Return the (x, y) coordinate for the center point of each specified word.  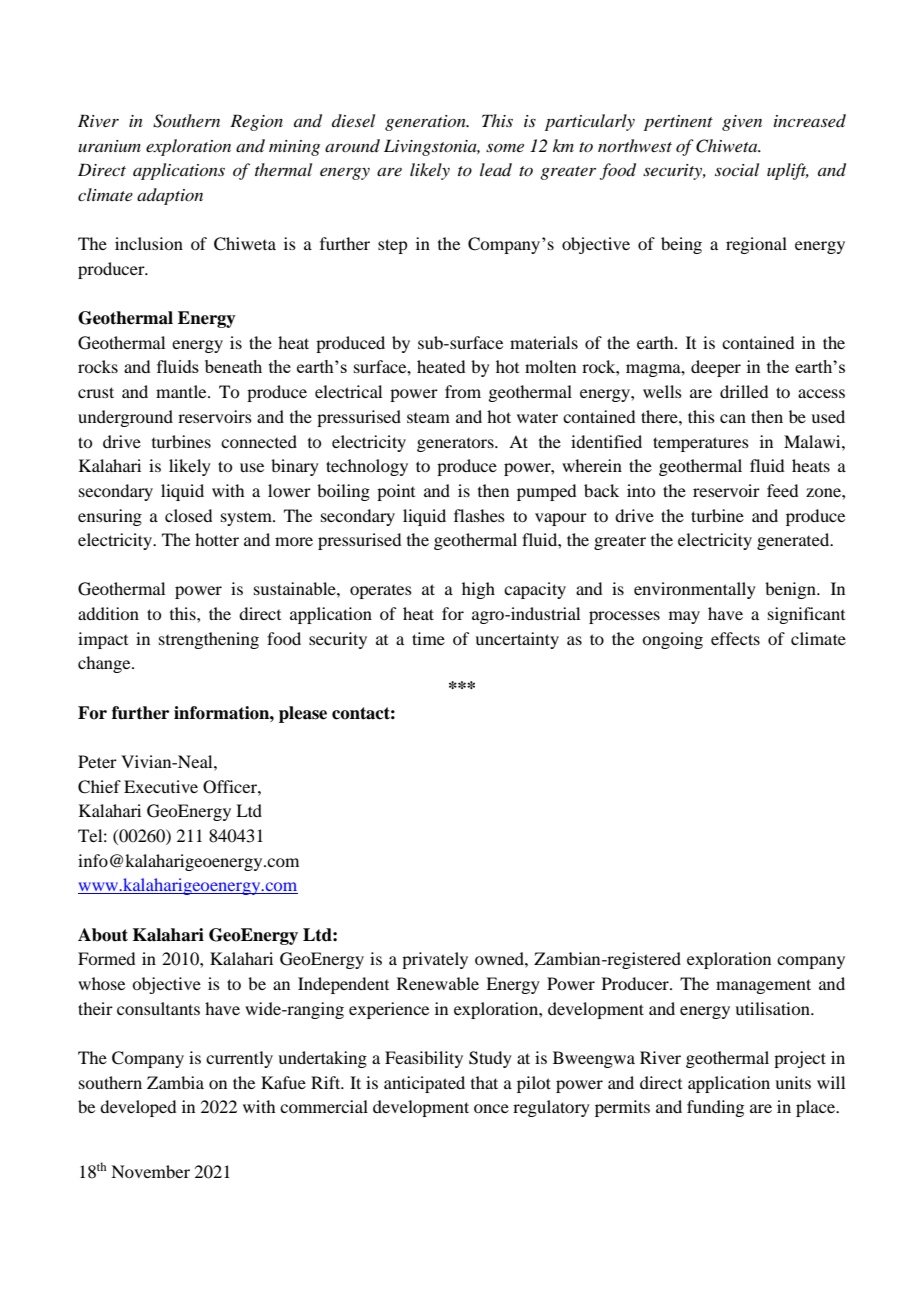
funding (715, 1108)
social (737, 169)
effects (735, 638)
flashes (479, 515)
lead (496, 169)
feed (782, 490)
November (150, 1171)
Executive (161, 786)
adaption (170, 196)
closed (188, 515)
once (491, 1108)
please (303, 714)
